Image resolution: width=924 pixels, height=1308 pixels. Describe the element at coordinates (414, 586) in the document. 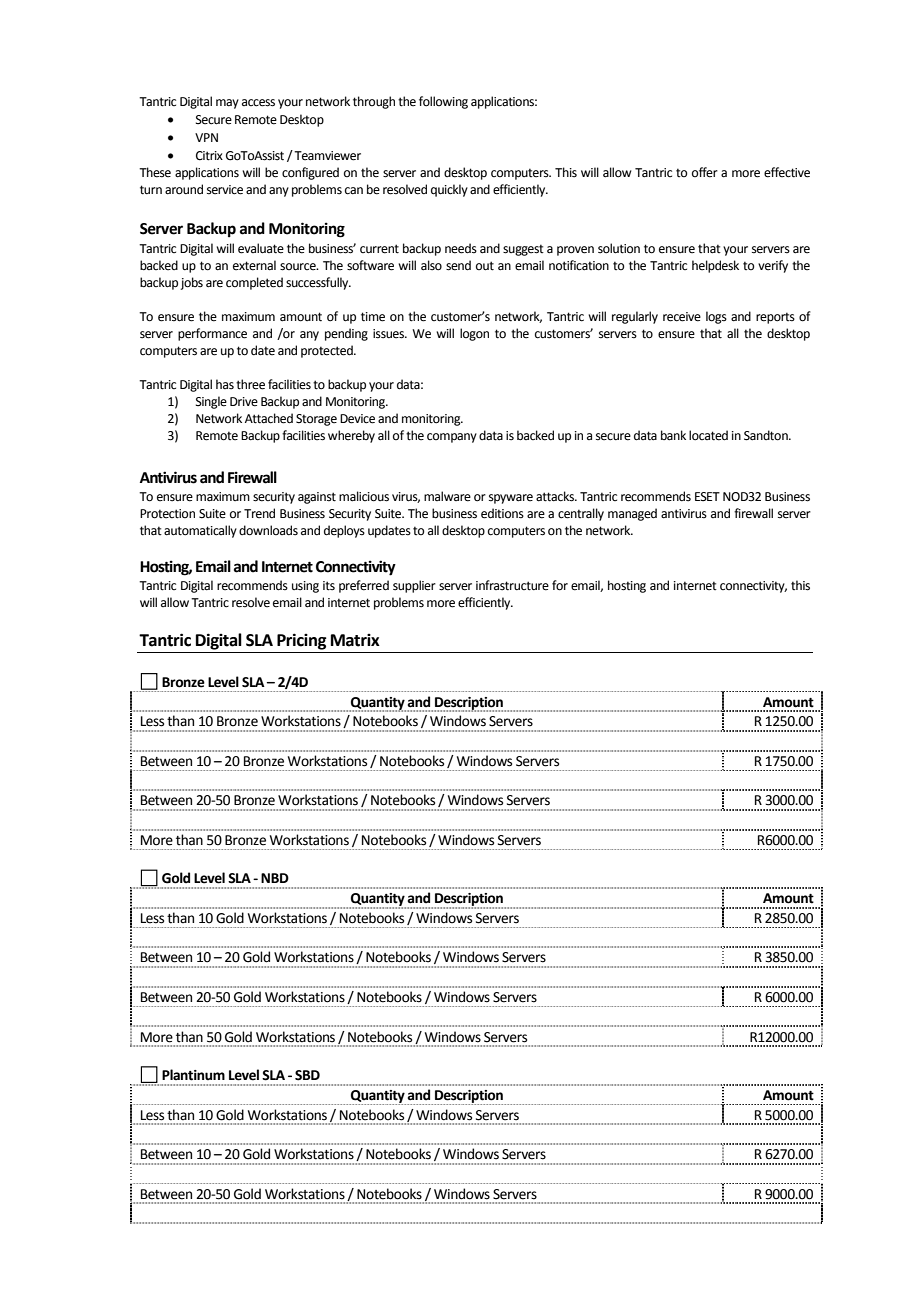

I see `supplier` at that location.
